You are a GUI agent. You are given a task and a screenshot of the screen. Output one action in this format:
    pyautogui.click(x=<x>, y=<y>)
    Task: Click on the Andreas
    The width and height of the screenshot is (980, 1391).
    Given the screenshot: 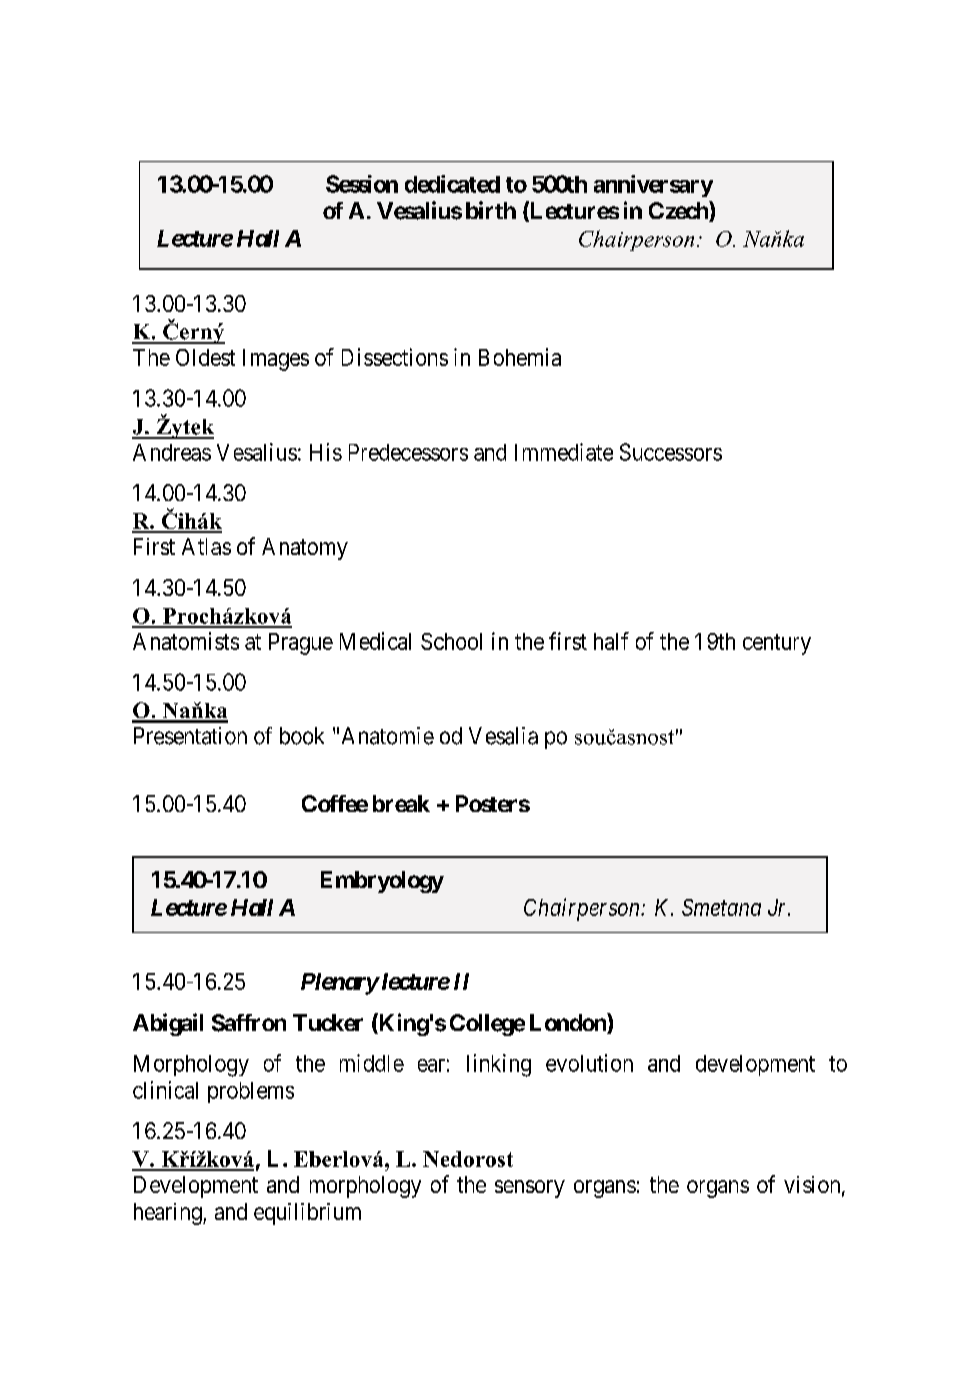 What is the action you would take?
    pyautogui.click(x=172, y=452)
